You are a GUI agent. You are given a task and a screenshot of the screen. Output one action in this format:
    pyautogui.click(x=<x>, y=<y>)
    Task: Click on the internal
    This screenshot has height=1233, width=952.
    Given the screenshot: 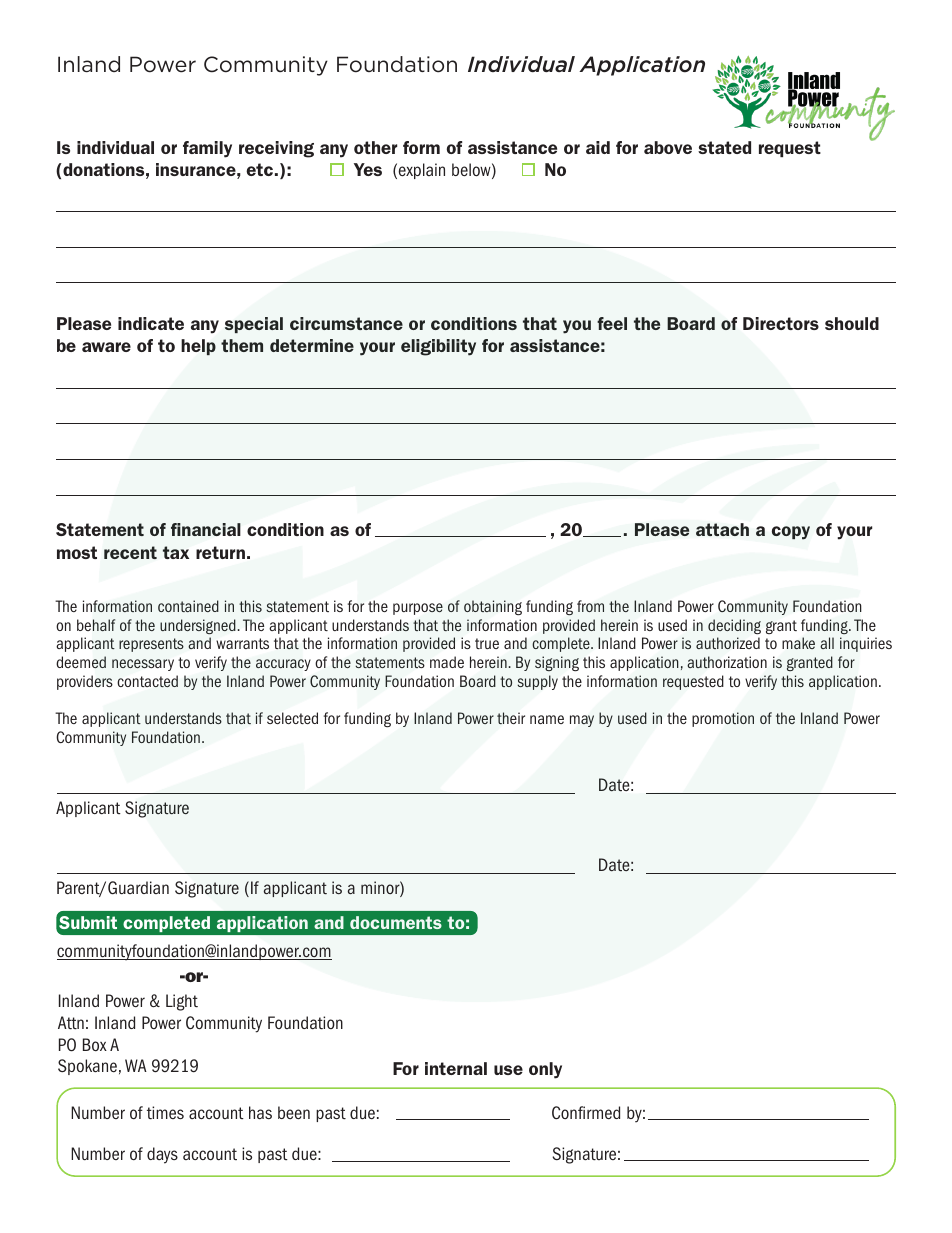 What is the action you would take?
    pyautogui.click(x=456, y=1068)
